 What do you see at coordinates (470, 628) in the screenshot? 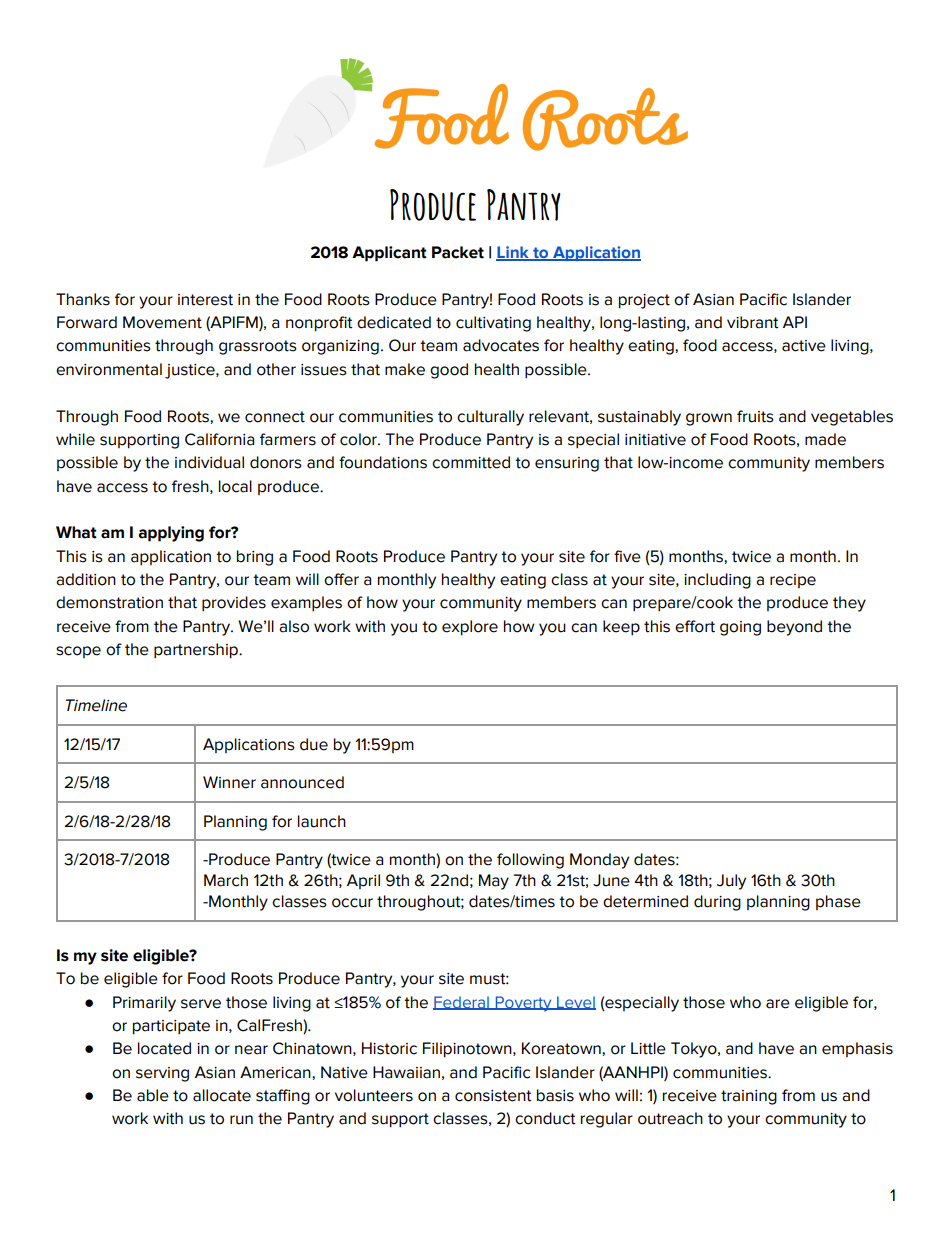
I see `explore` at bounding box center [470, 628].
